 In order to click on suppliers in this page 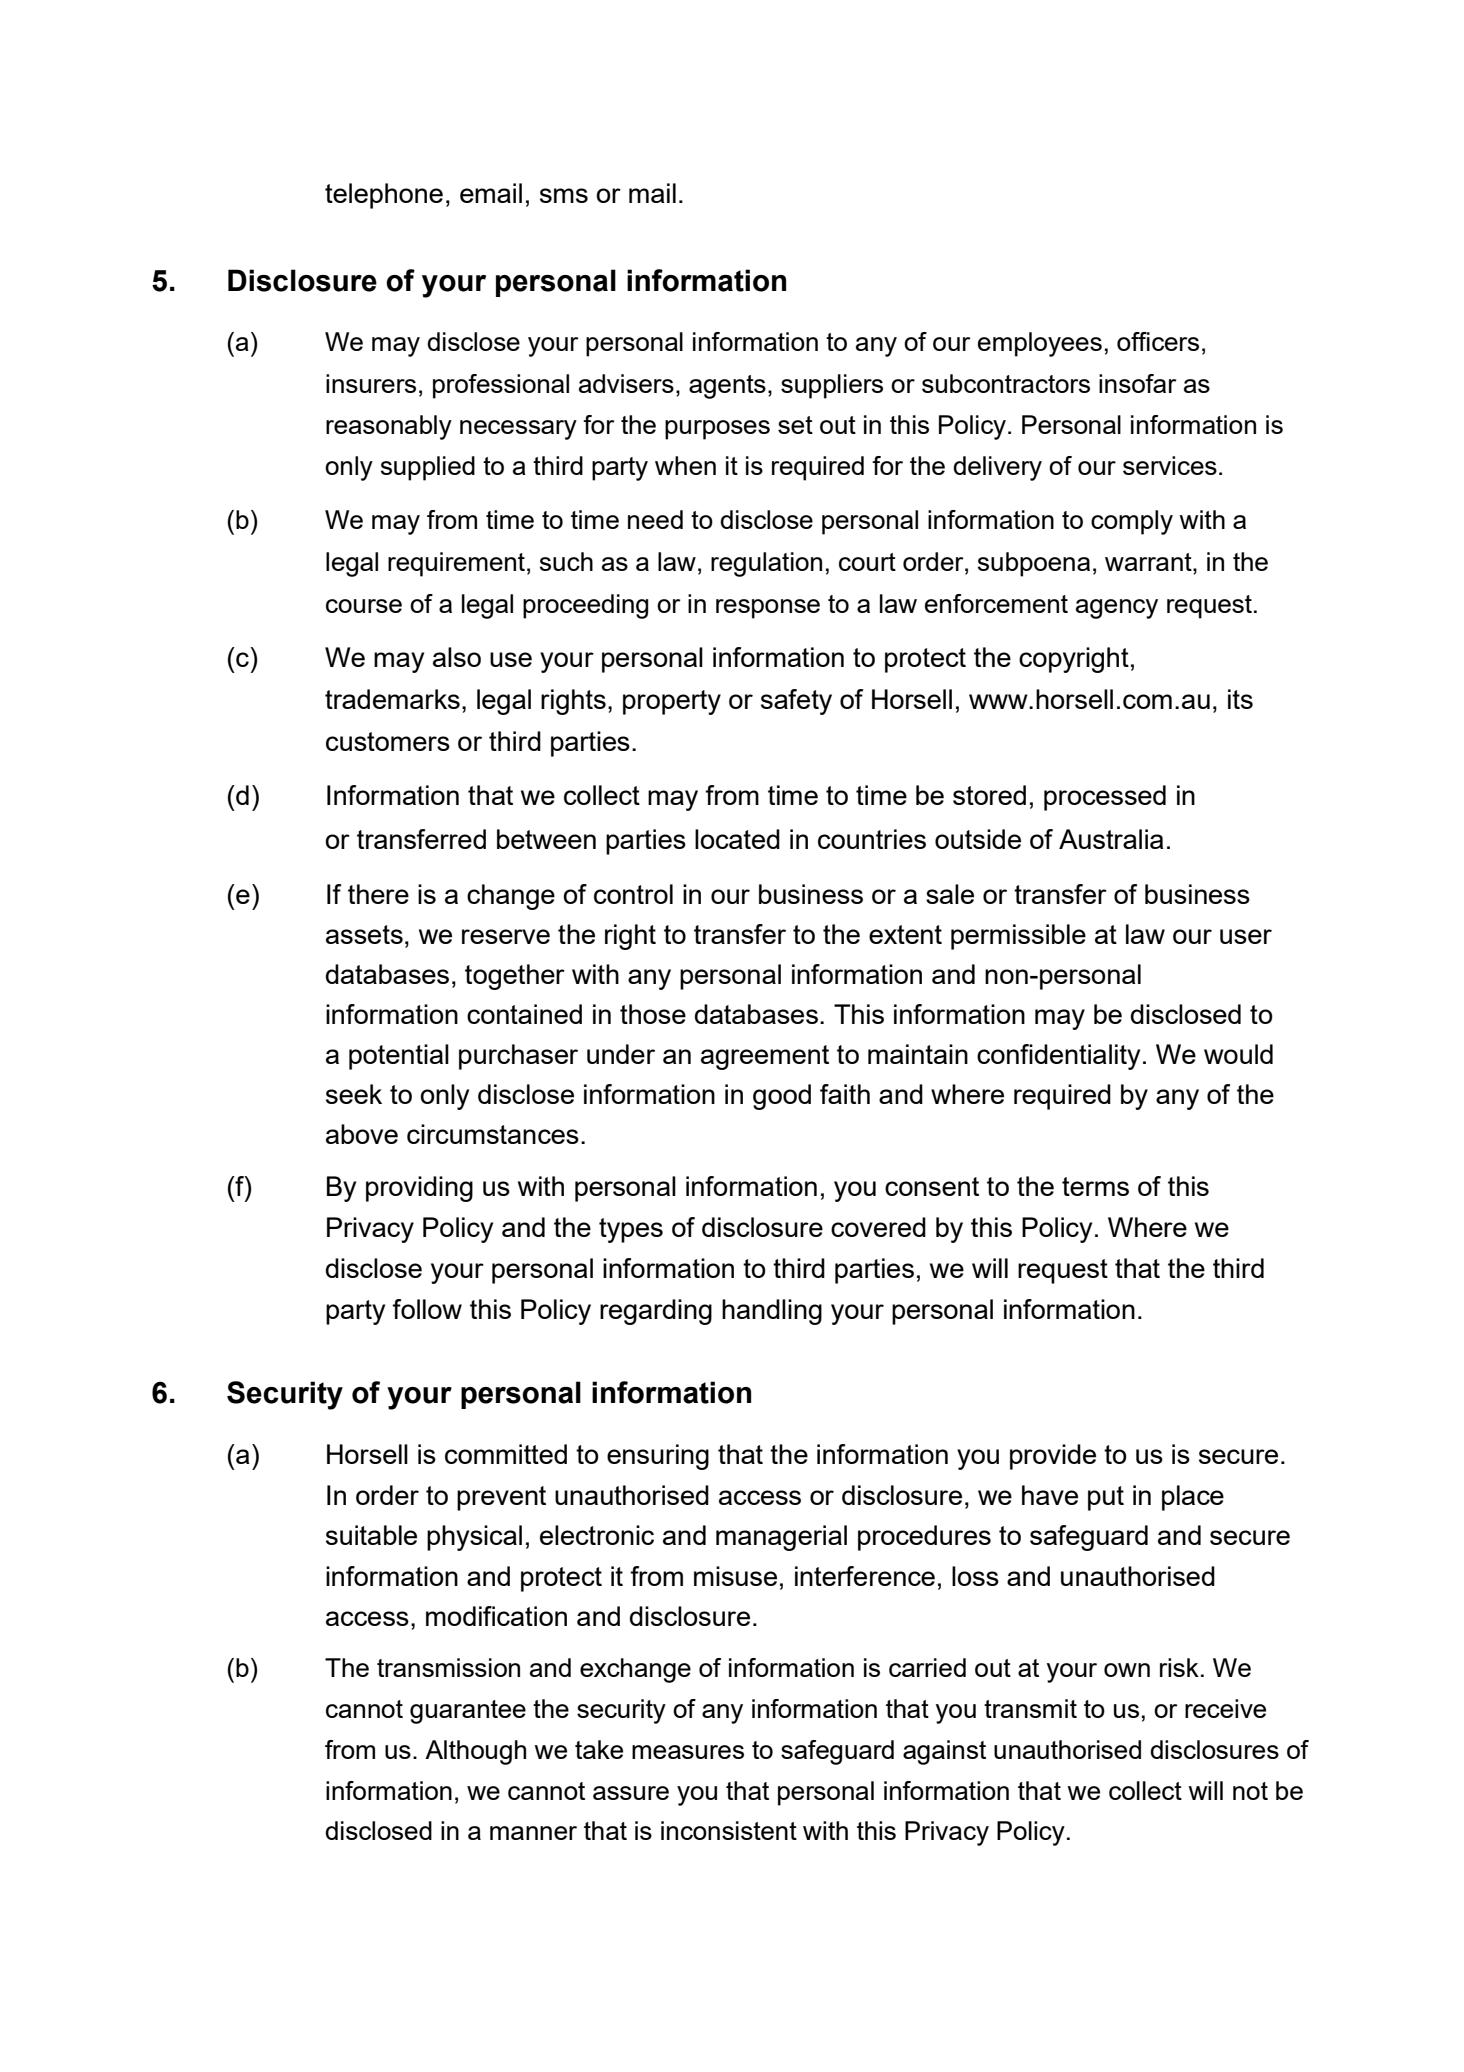, I will do `click(832, 386)`.
